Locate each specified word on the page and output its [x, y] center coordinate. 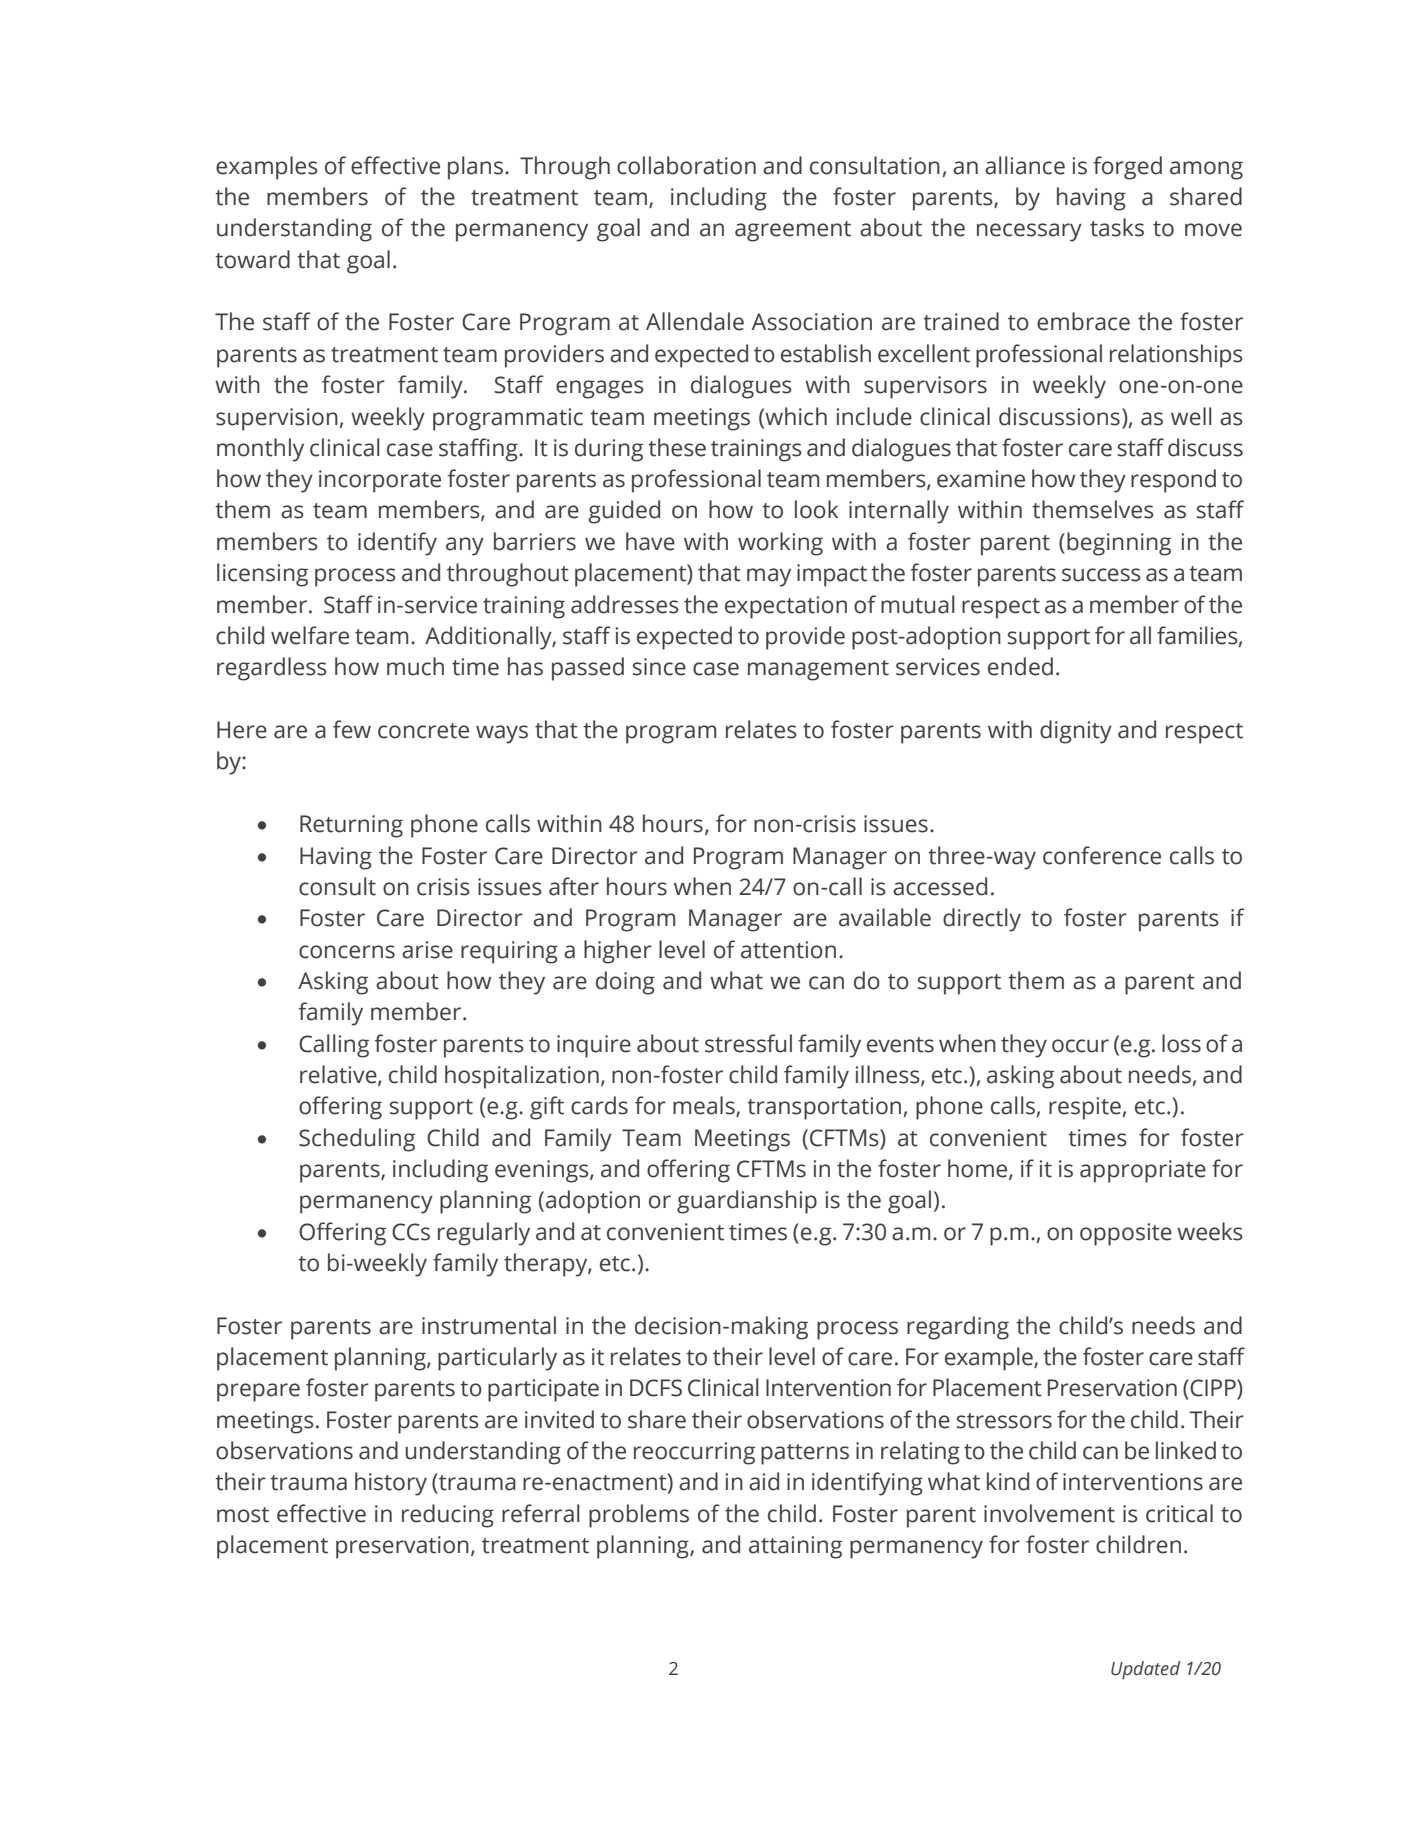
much [415, 666]
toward [252, 259]
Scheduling [357, 1140]
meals [705, 1106]
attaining [795, 1547]
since [659, 667]
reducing [448, 1516]
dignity [1076, 732]
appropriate [1143, 1171]
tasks [1117, 227]
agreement [793, 231]
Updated [1145, 1670]
